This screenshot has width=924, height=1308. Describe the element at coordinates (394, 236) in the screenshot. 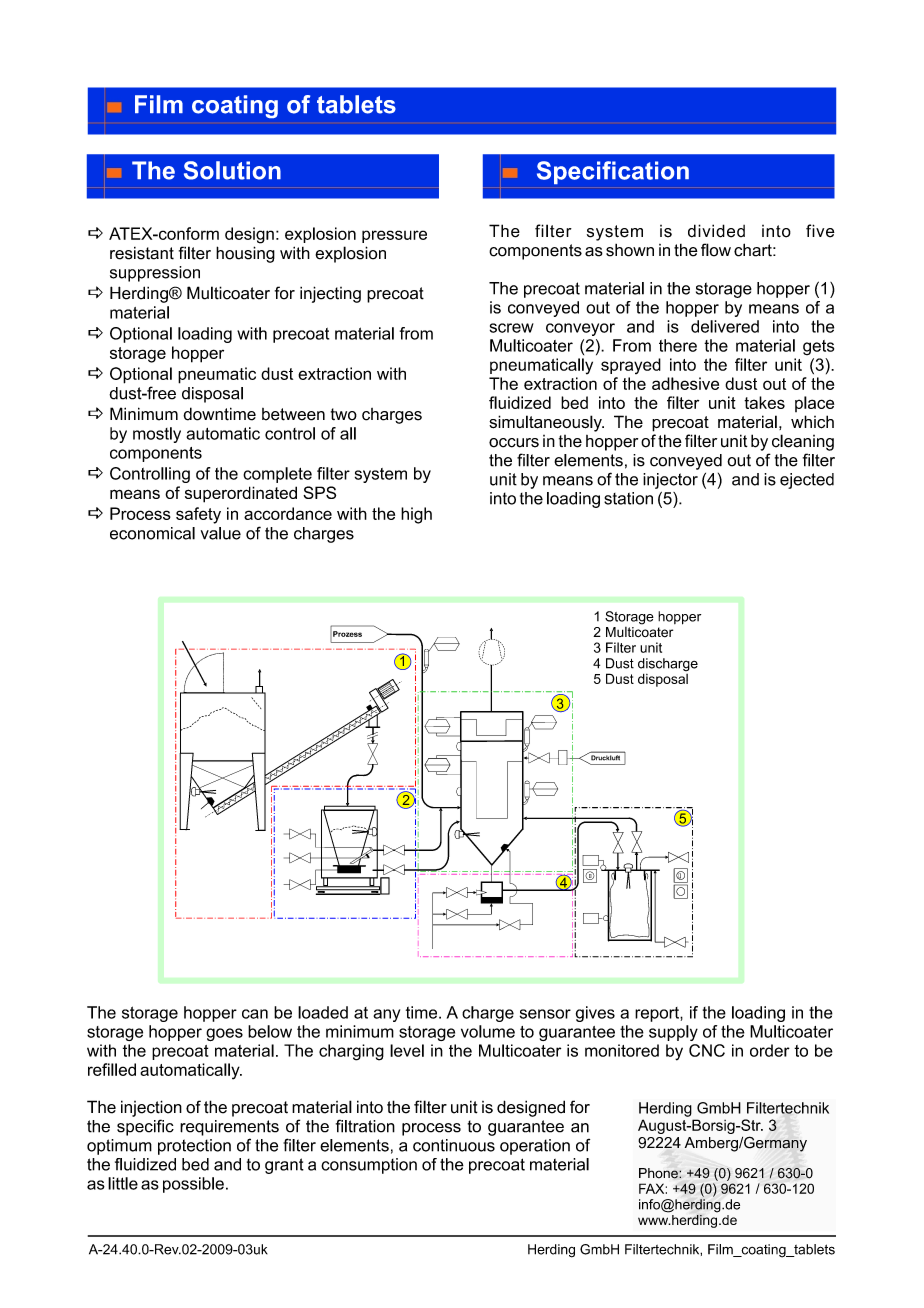

I see `pressure` at that location.
